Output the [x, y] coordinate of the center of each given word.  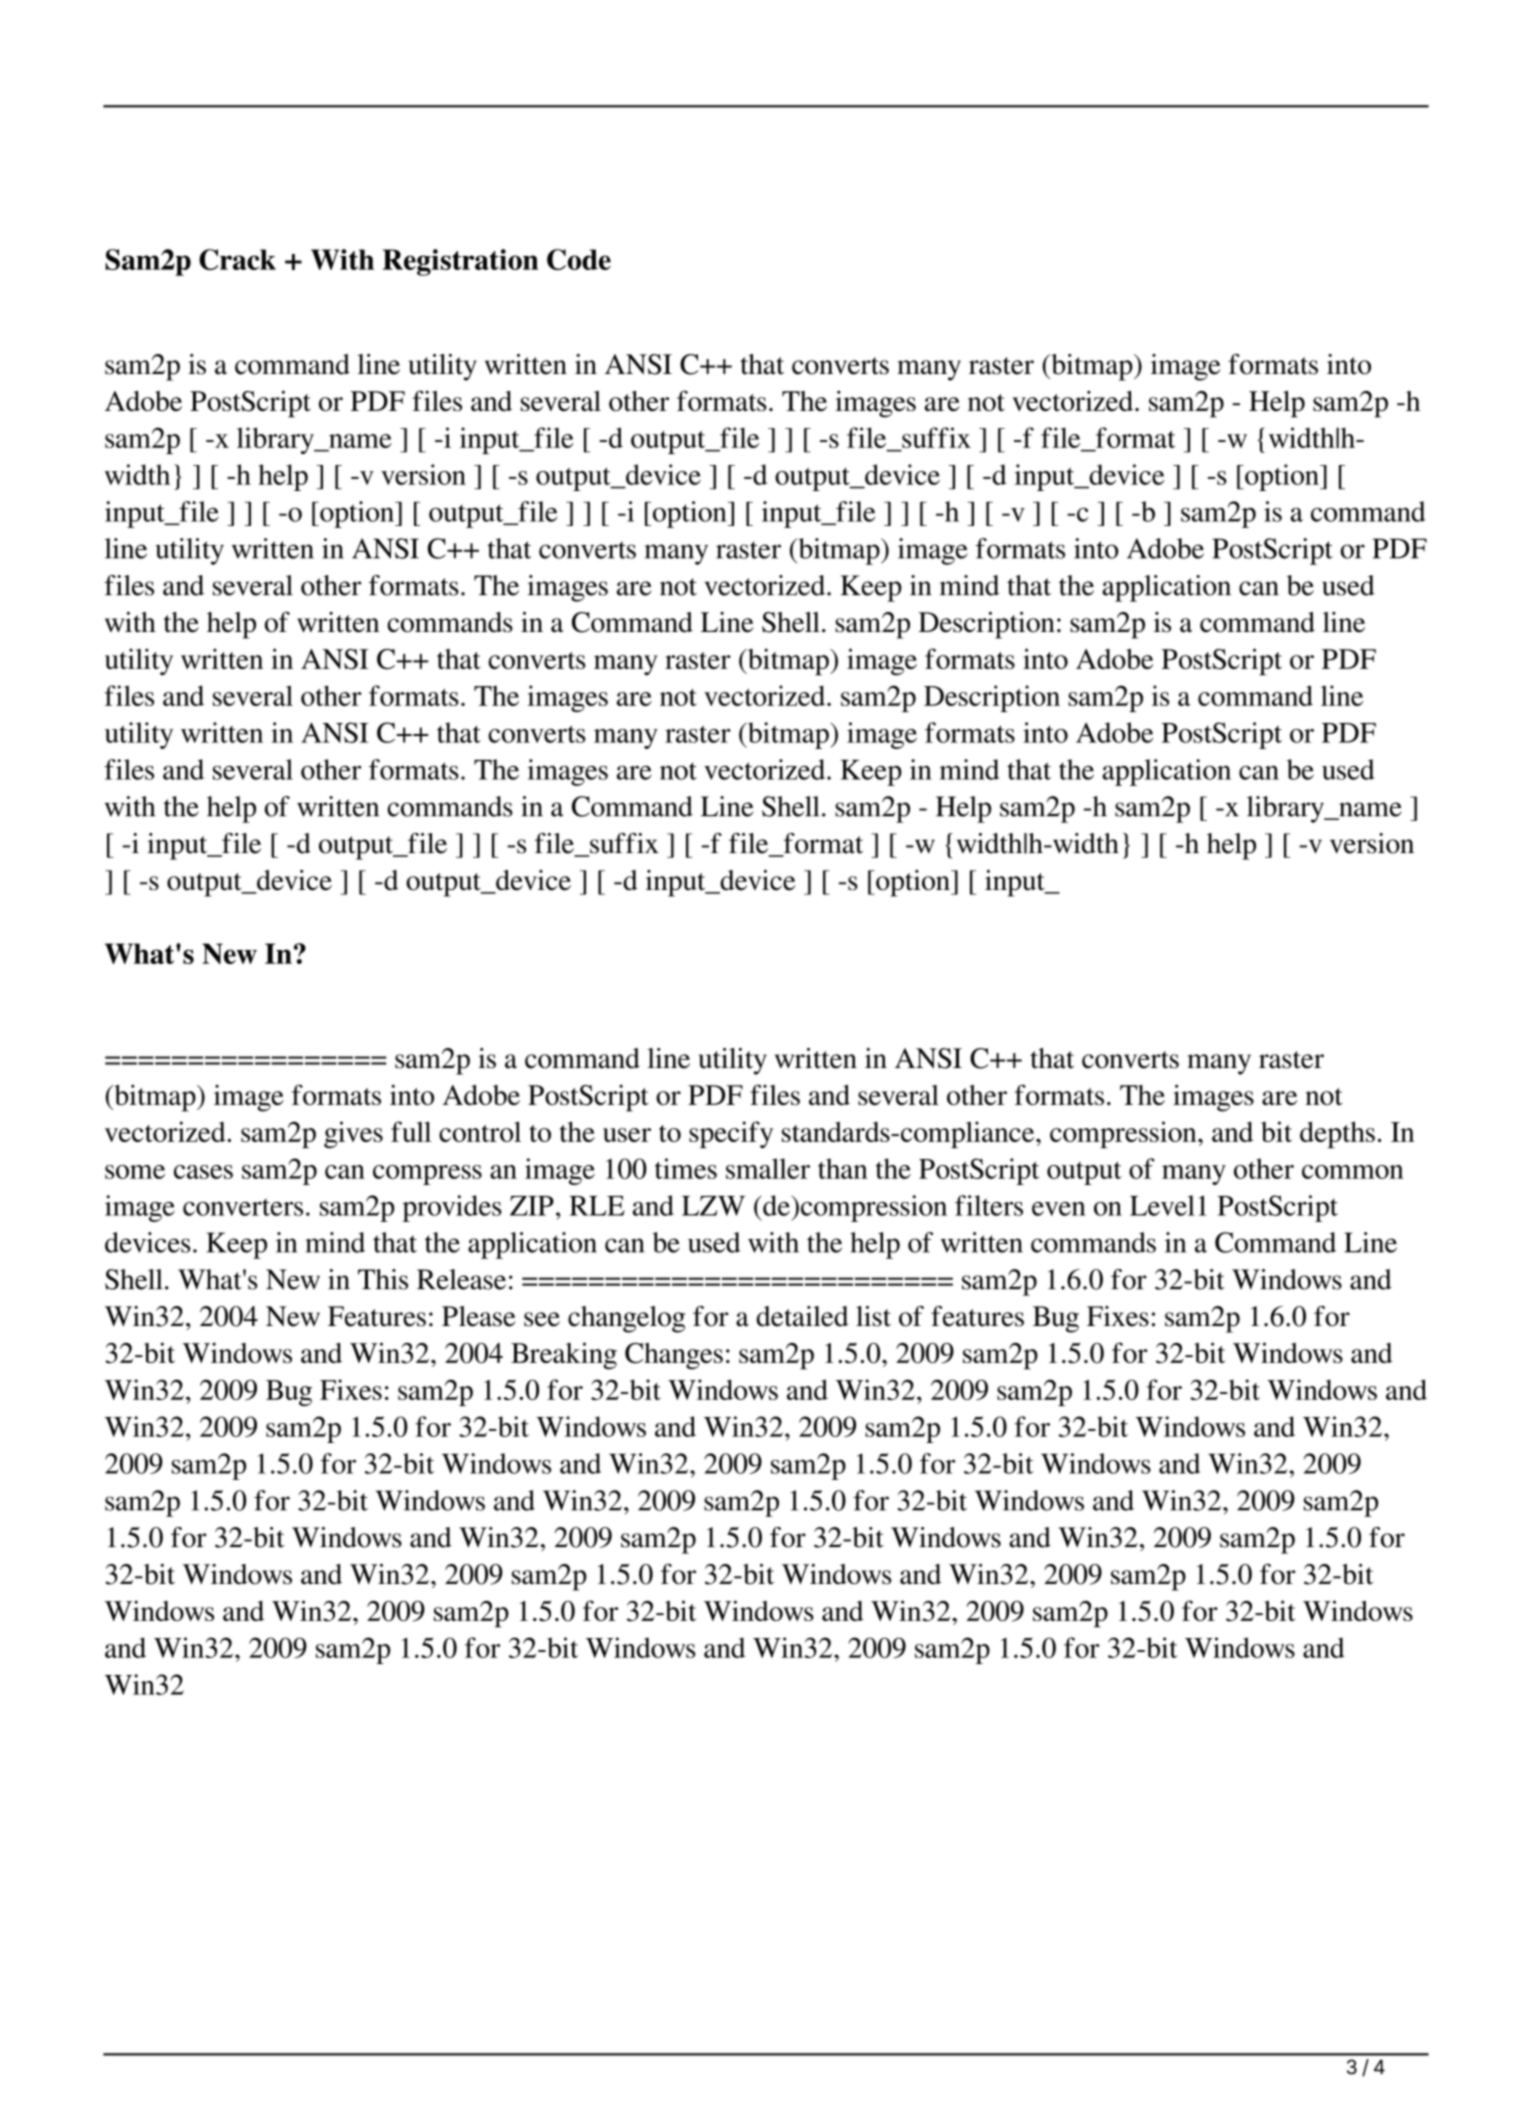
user [627, 1135]
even [1059, 1209]
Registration [460, 262]
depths [1337, 1134]
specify [731, 1134]
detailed [802, 1316]
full [411, 1131]
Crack [237, 259]
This [383, 1279]
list [873, 1316]
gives [353, 1134]
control [480, 1131]
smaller [768, 1168]
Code [579, 259]
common [1353, 1172]
